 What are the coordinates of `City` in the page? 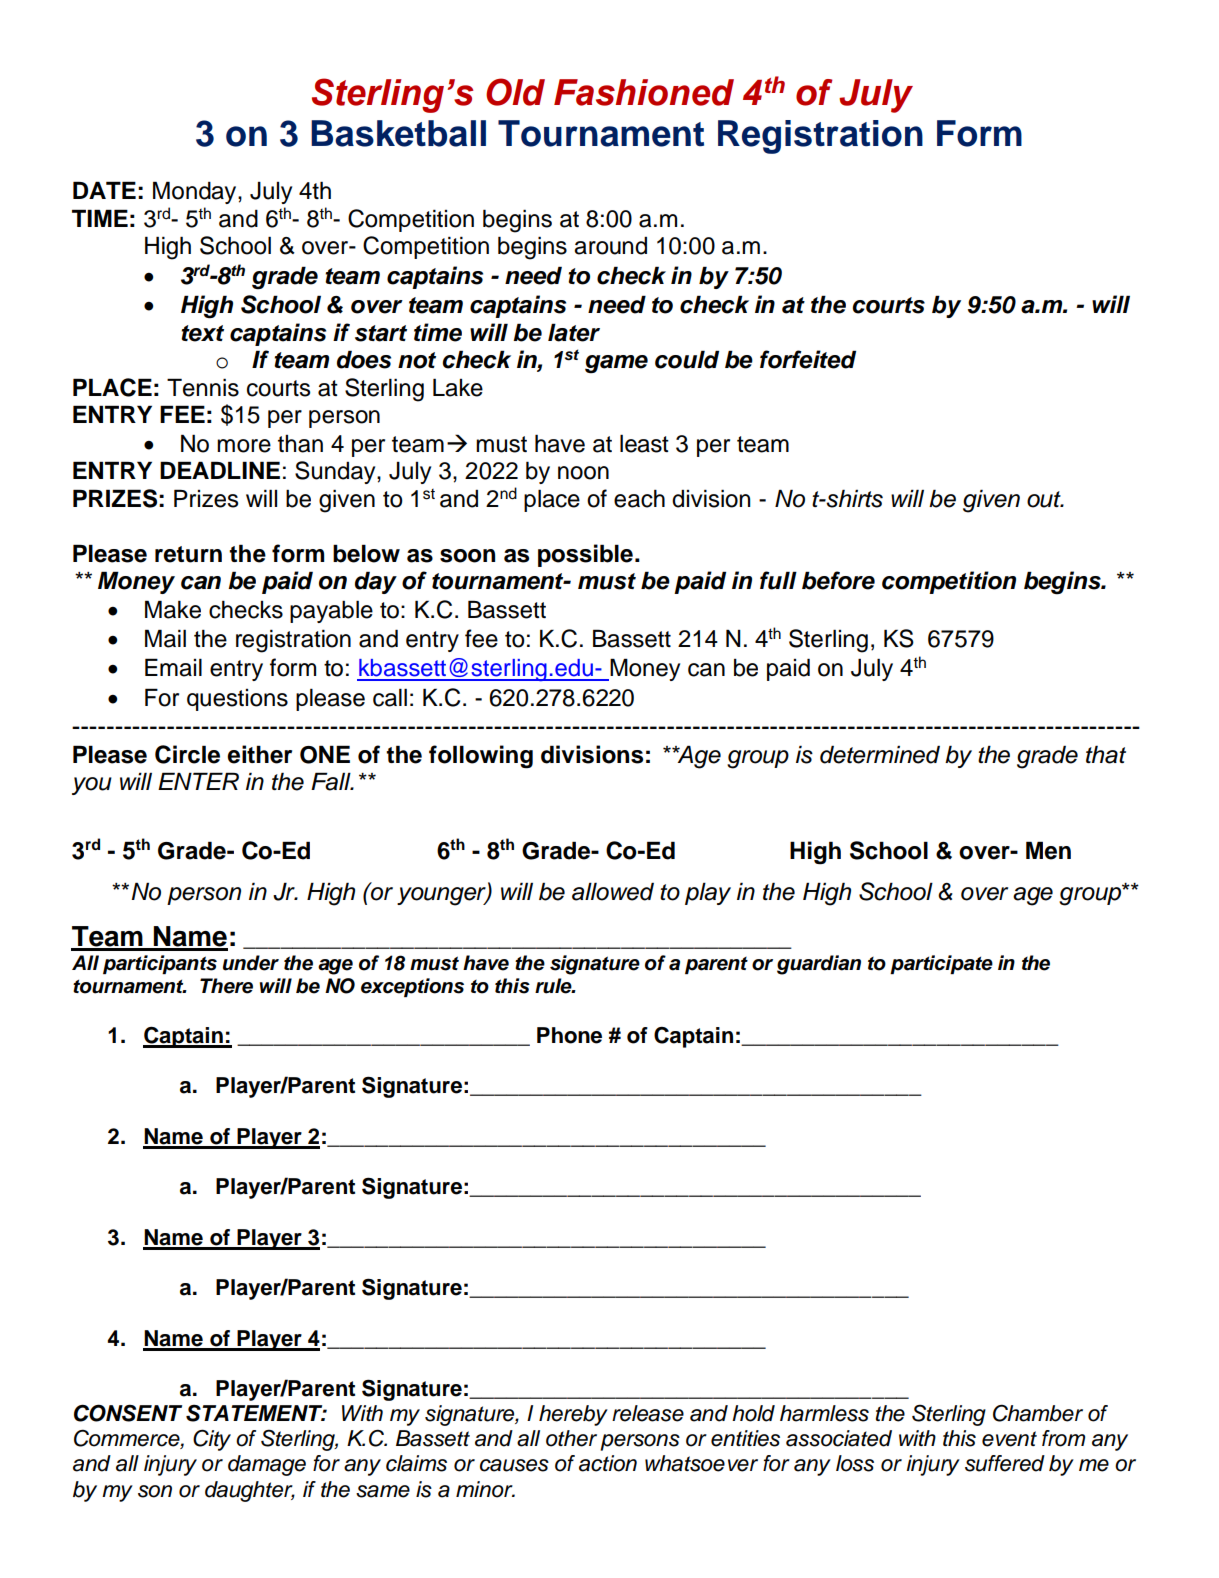 It's located at (212, 1440).
